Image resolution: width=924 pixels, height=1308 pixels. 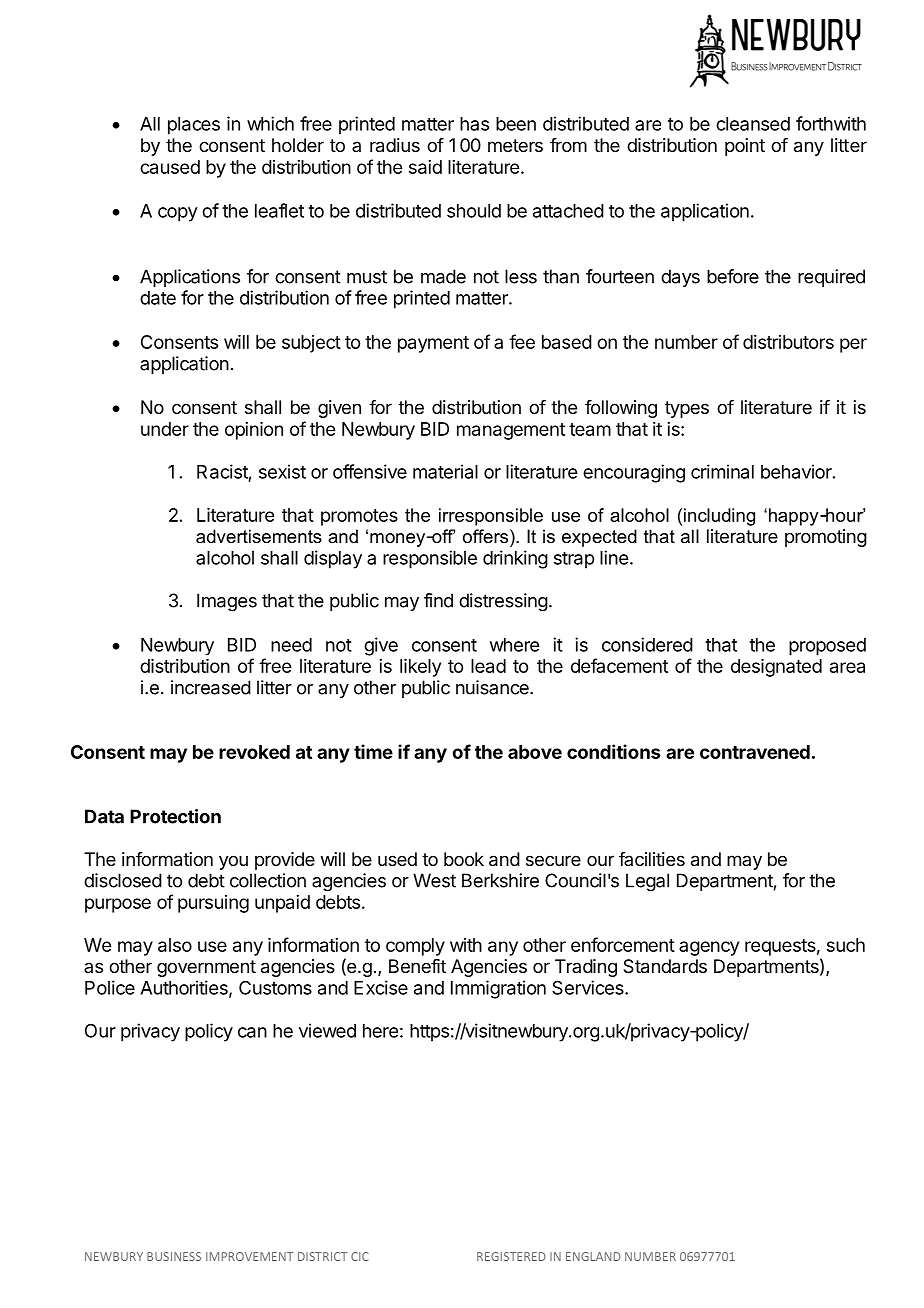 What do you see at coordinates (515, 145) in the image?
I see `meters` at bounding box center [515, 145].
